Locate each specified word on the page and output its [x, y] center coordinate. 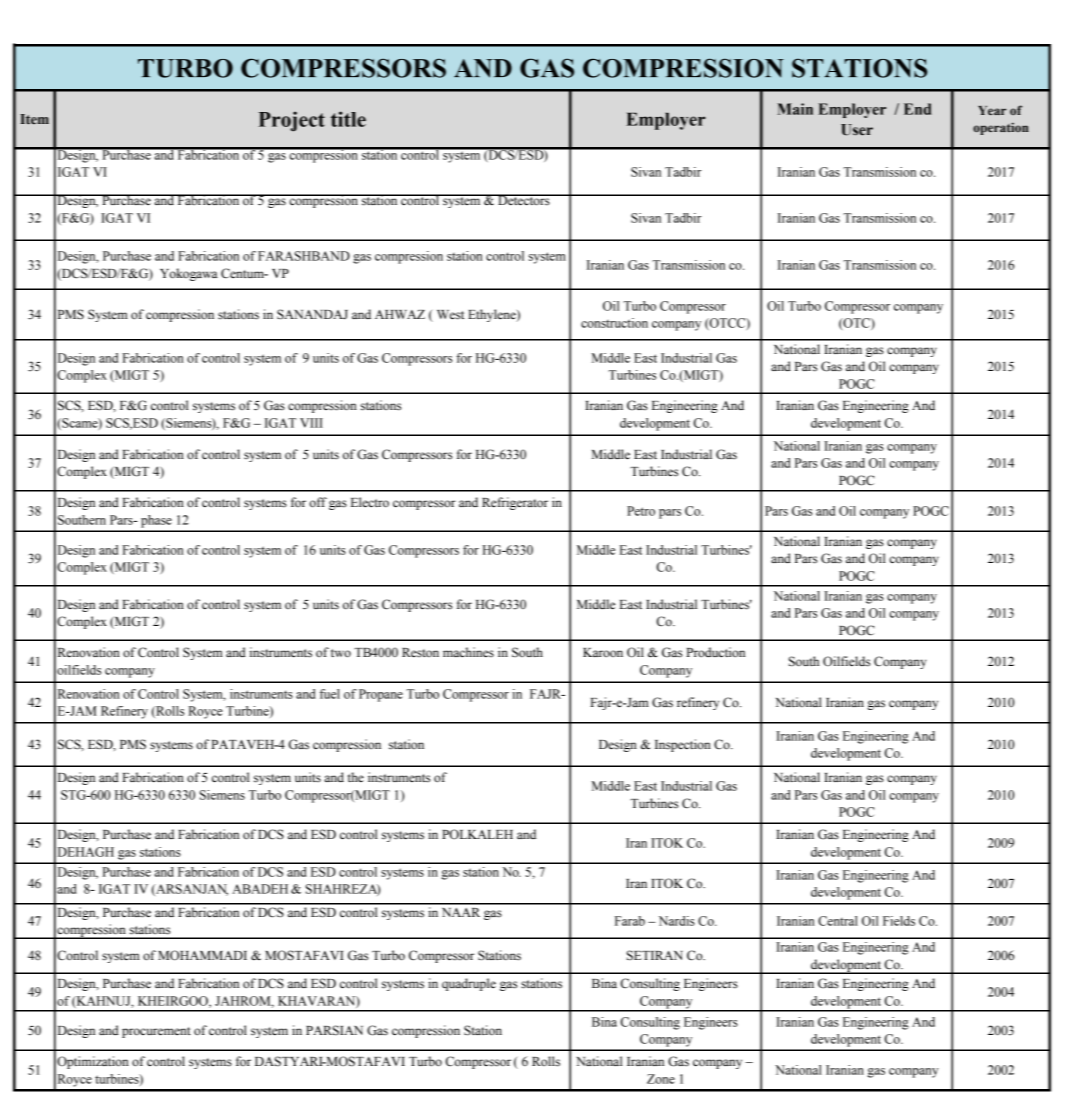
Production [715, 652]
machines [468, 652]
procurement [156, 1032]
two [341, 653]
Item [34, 119]
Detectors [524, 200]
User [857, 130]
